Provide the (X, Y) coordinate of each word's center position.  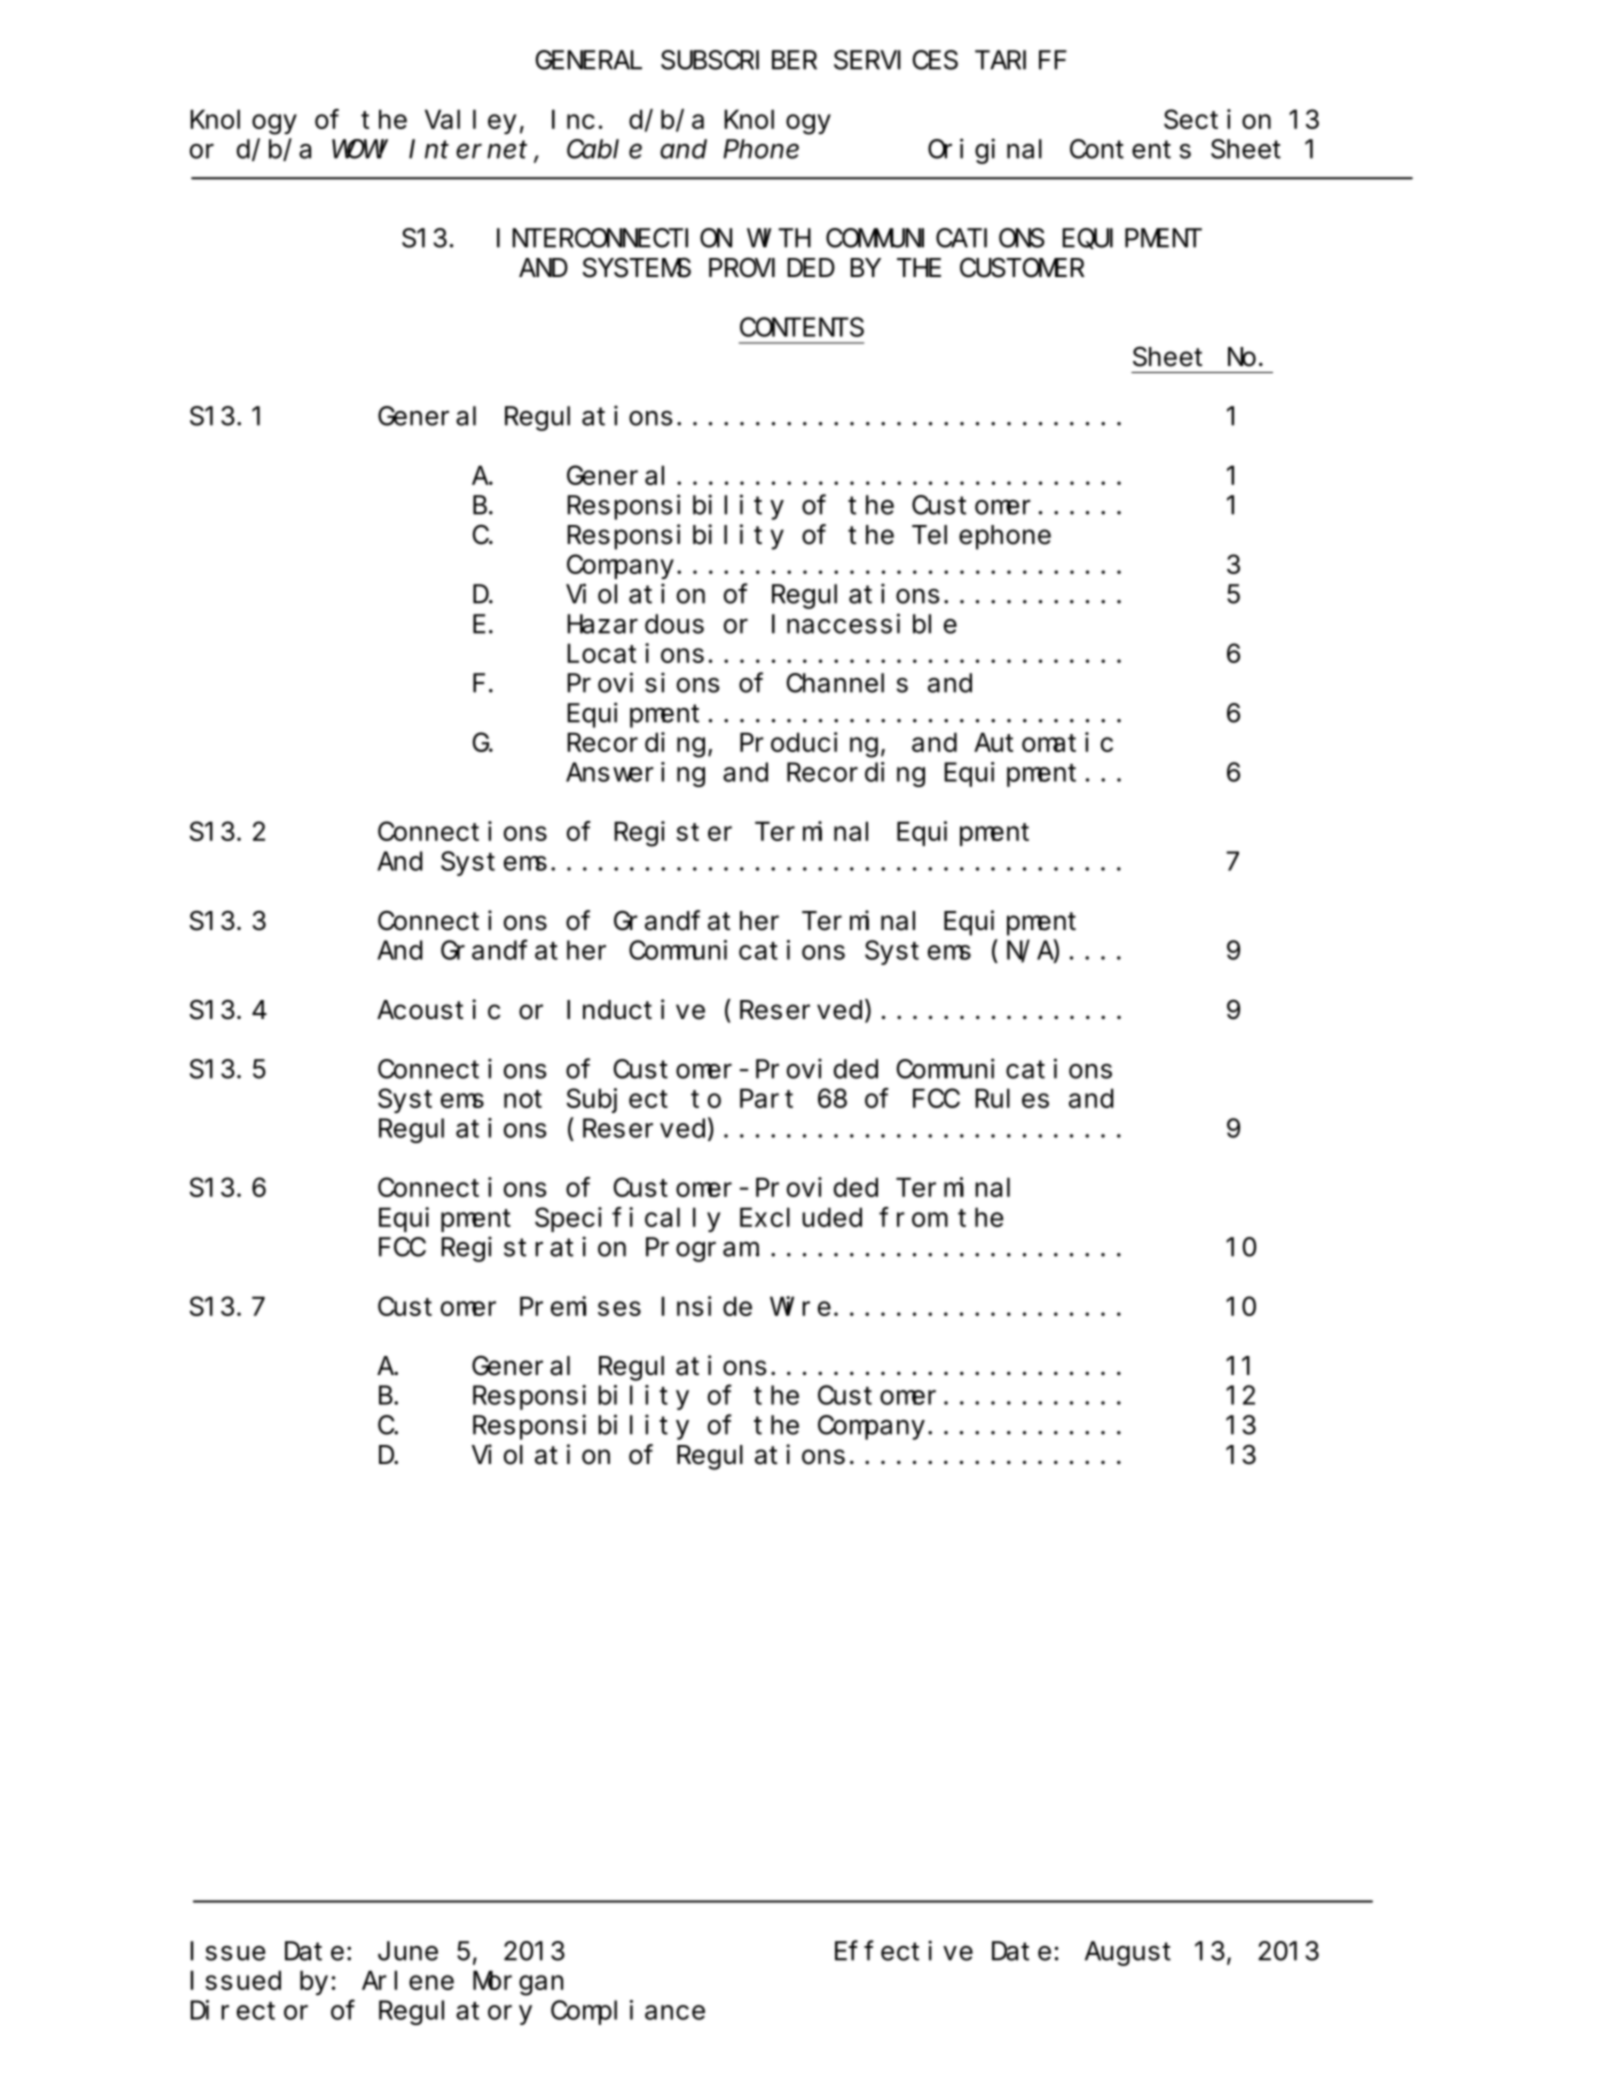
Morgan (518, 1984)
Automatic (1043, 742)
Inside (706, 1306)
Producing (809, 745)
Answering (635, 774)
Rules (1012, 1098)
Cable (604, 149)
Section (1217, 119)
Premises (580, 1306)
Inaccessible (864, 624)
